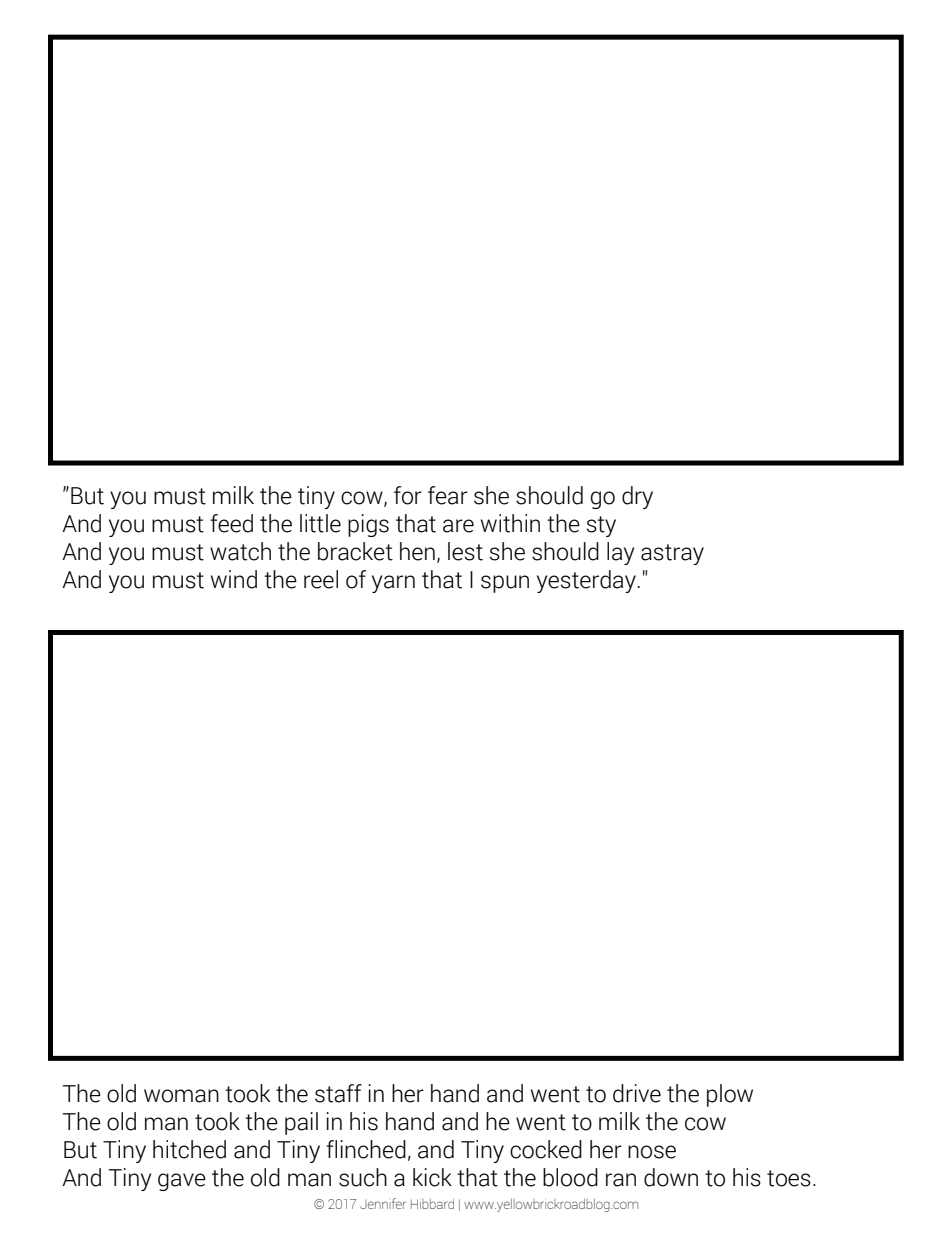 This screenshot has height=1233, width=952. What do you see at coordinates (181, 1096) in the screenshot?
I see `woman` at bounding box center [181, 1096].
